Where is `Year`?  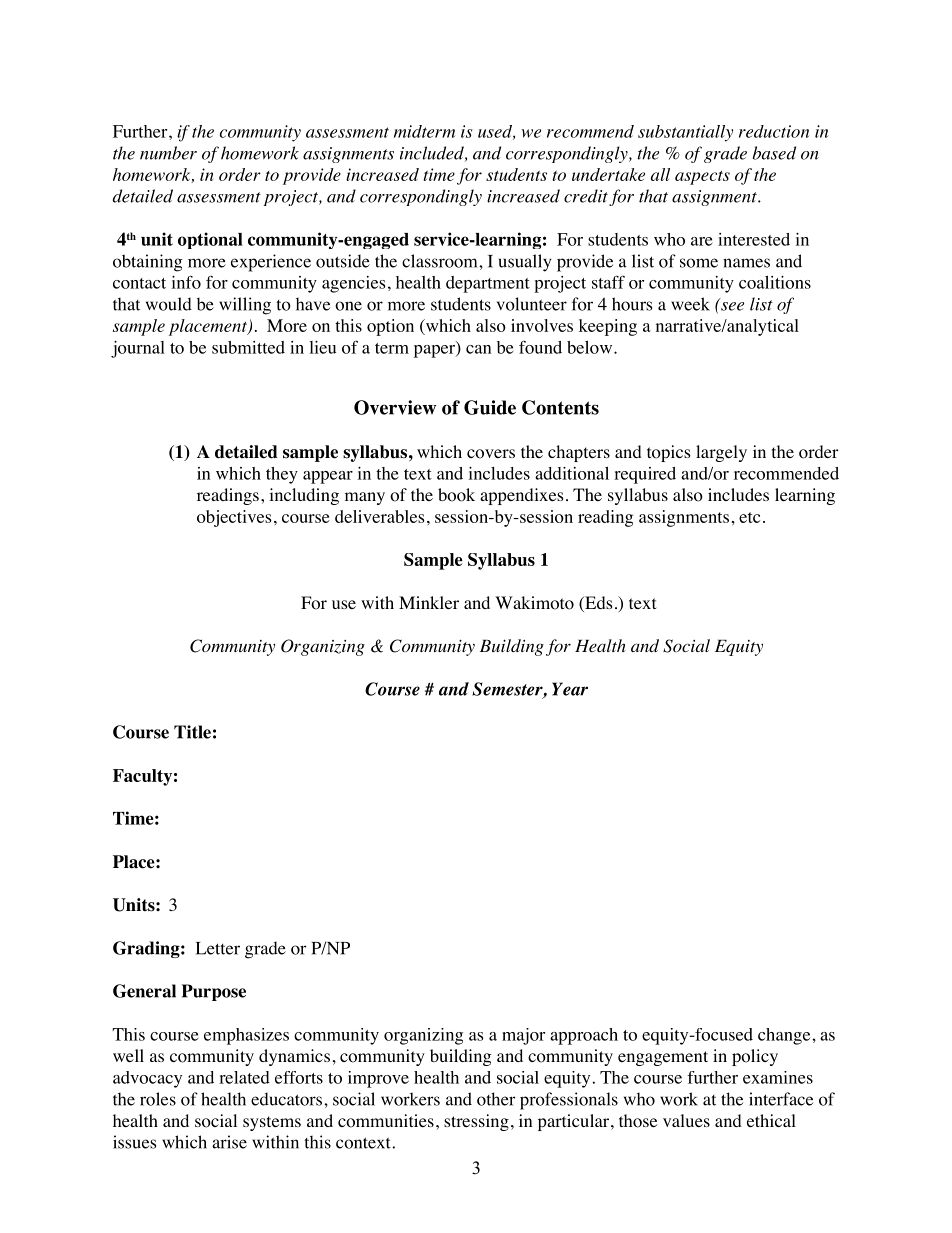
Year is located at coordinates (570, 689).
